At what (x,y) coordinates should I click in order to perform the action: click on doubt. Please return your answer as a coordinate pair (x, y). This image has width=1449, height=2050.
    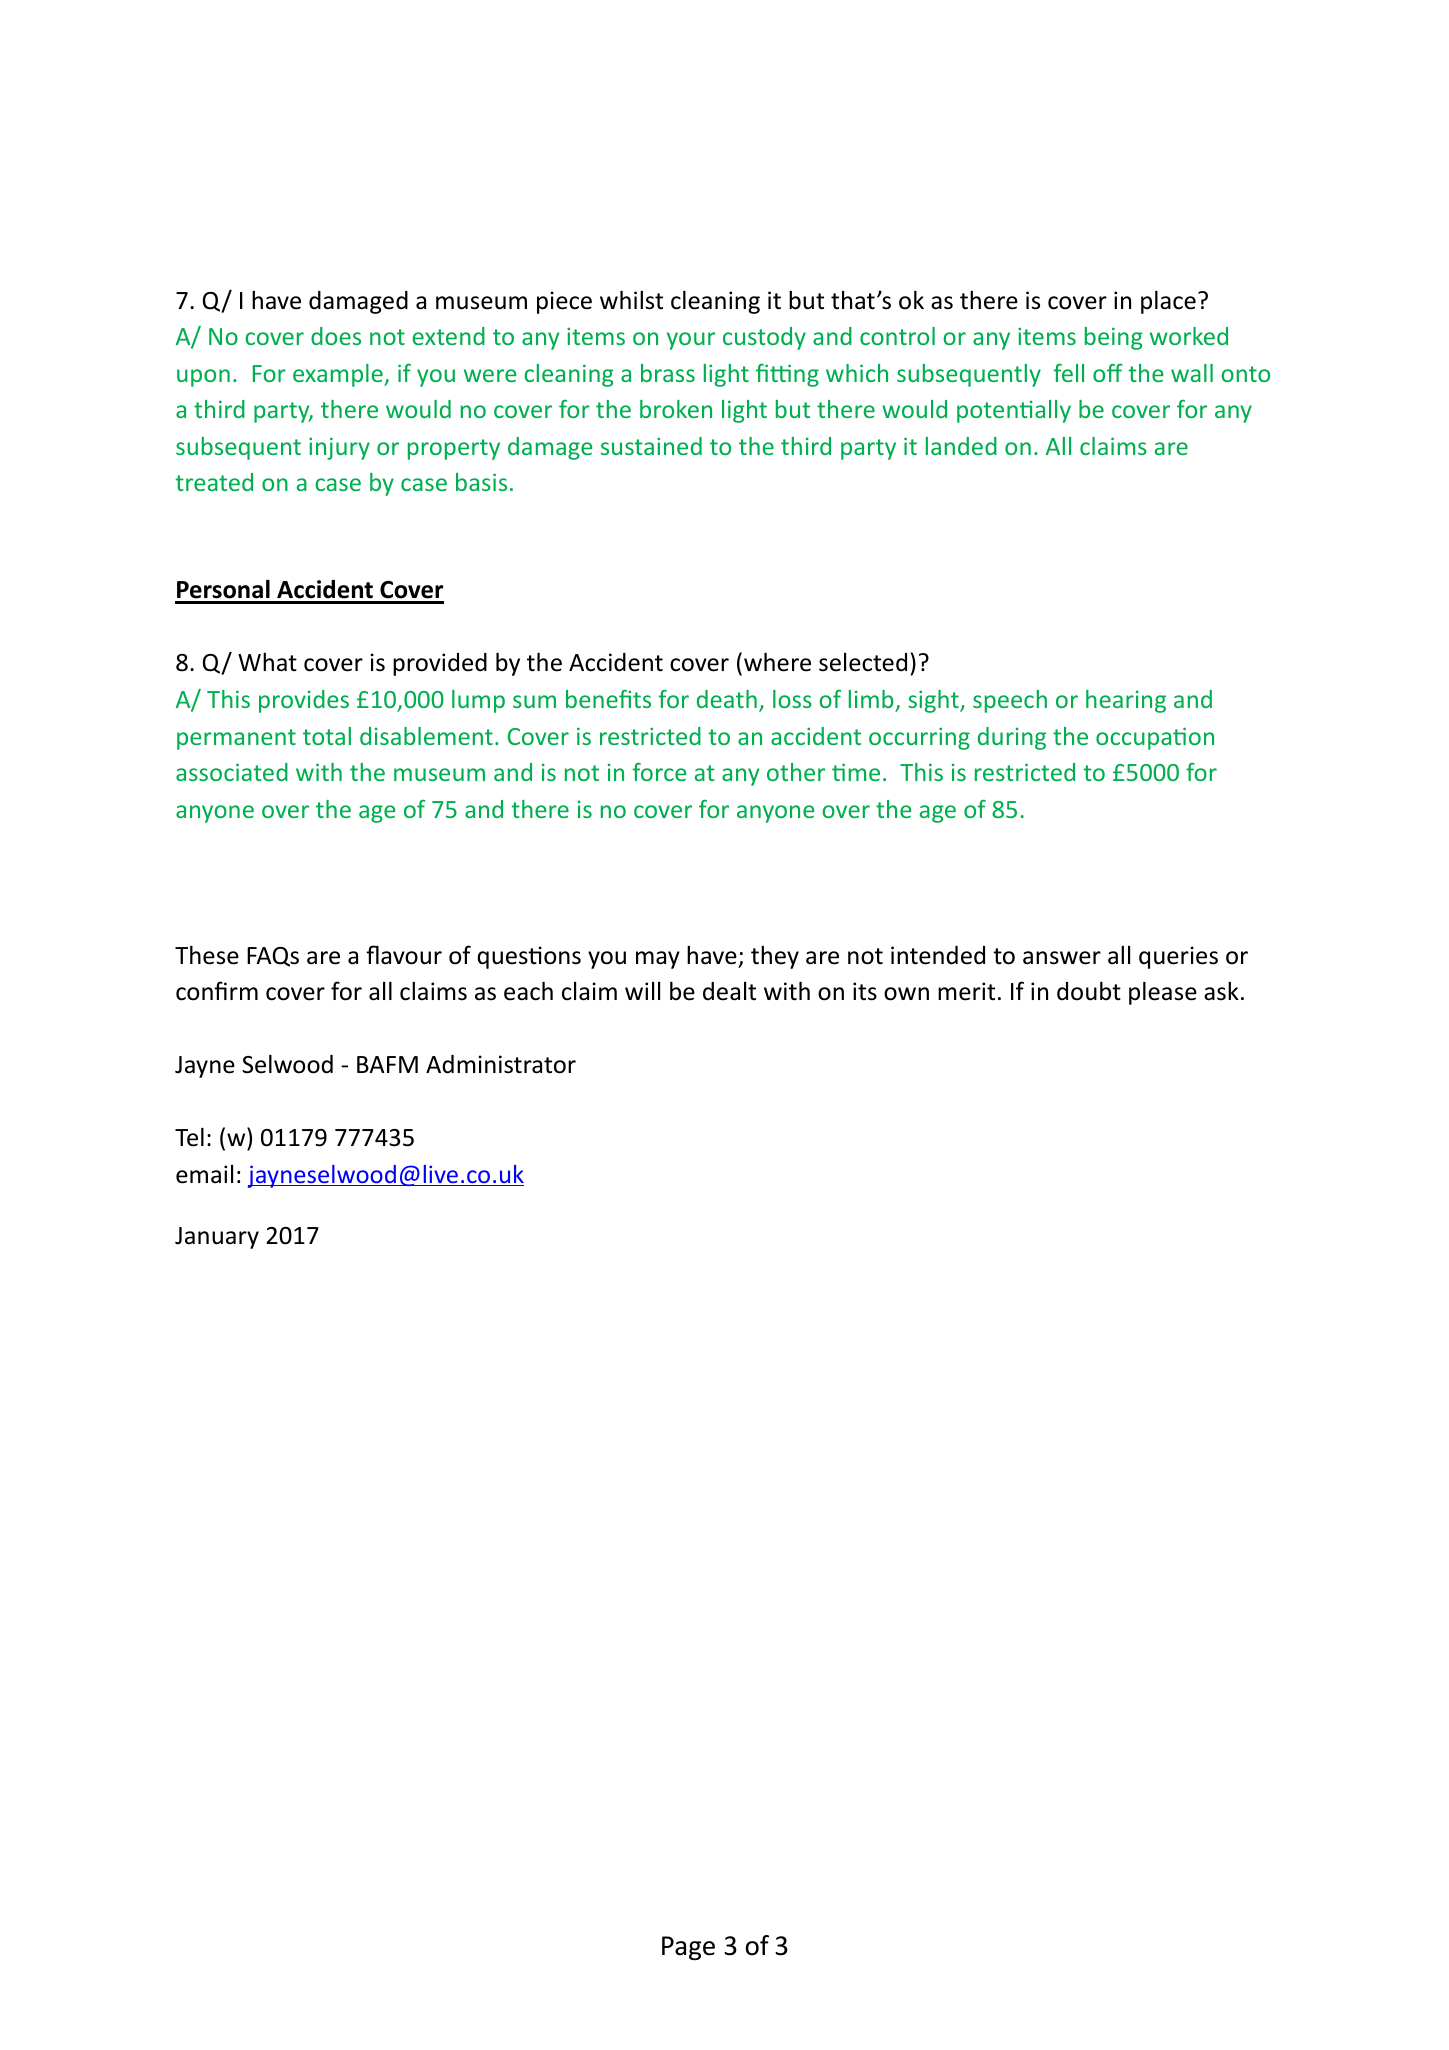
    Looking at the image, I should click on (1089, 991).
